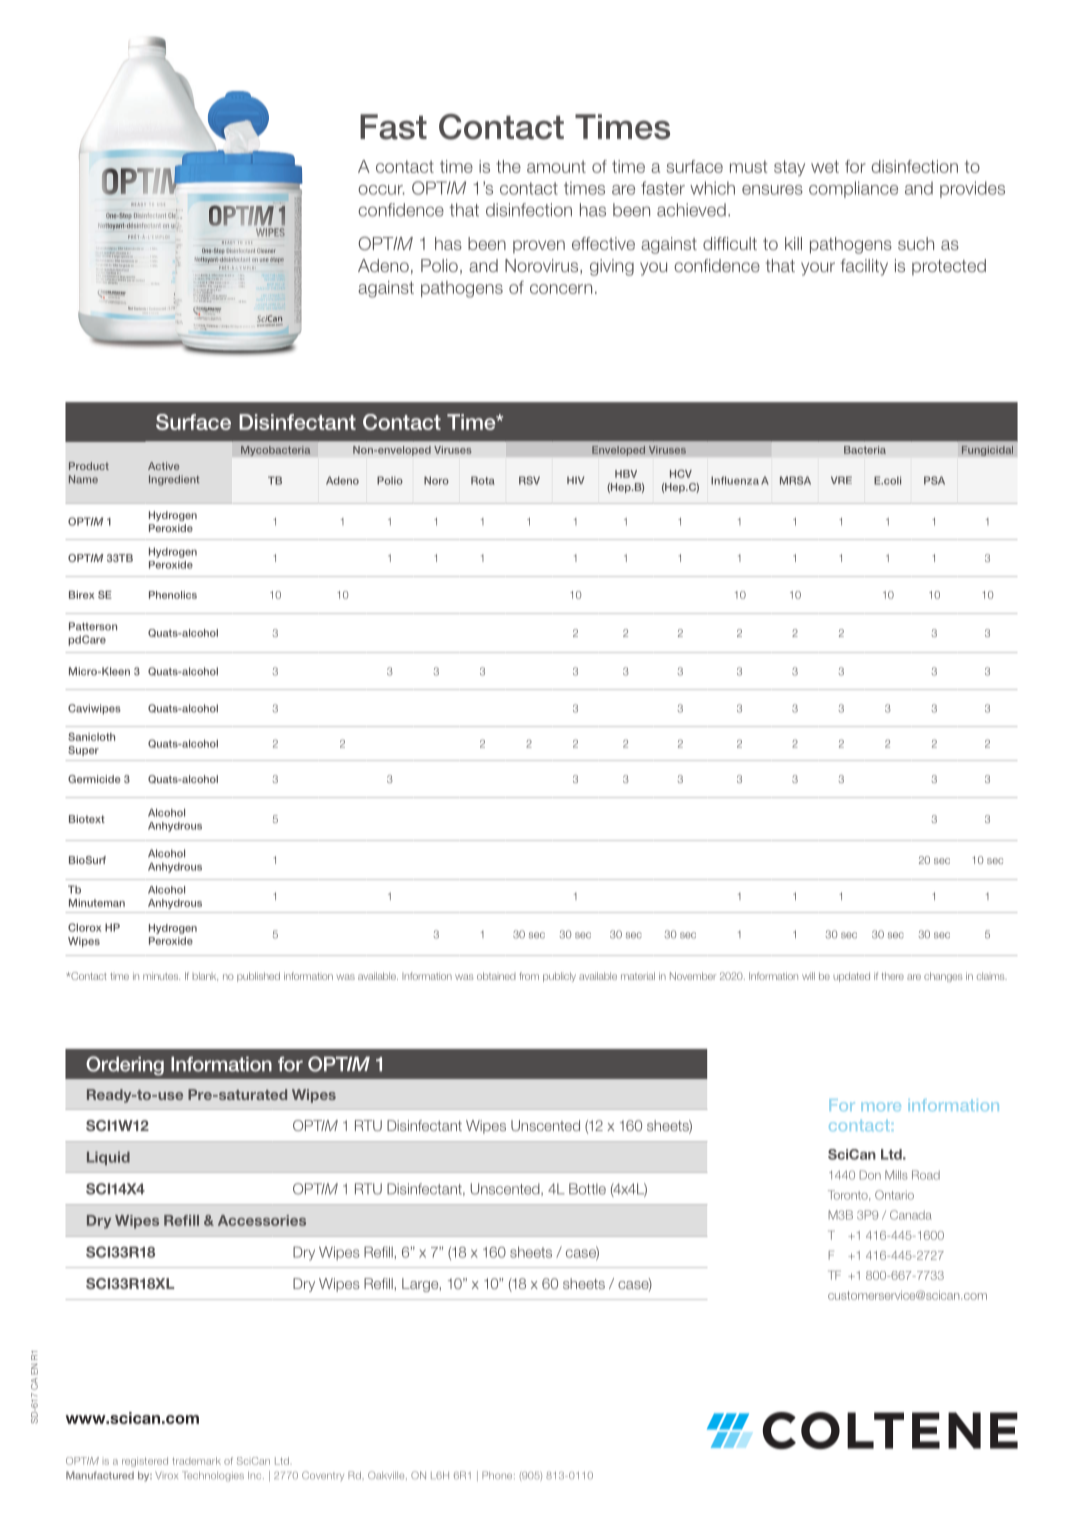 This screenshot has height=1531, width=1083. Describe the element at coordinates (575, 480) in the screenshot. I see `HIV` at that location.
